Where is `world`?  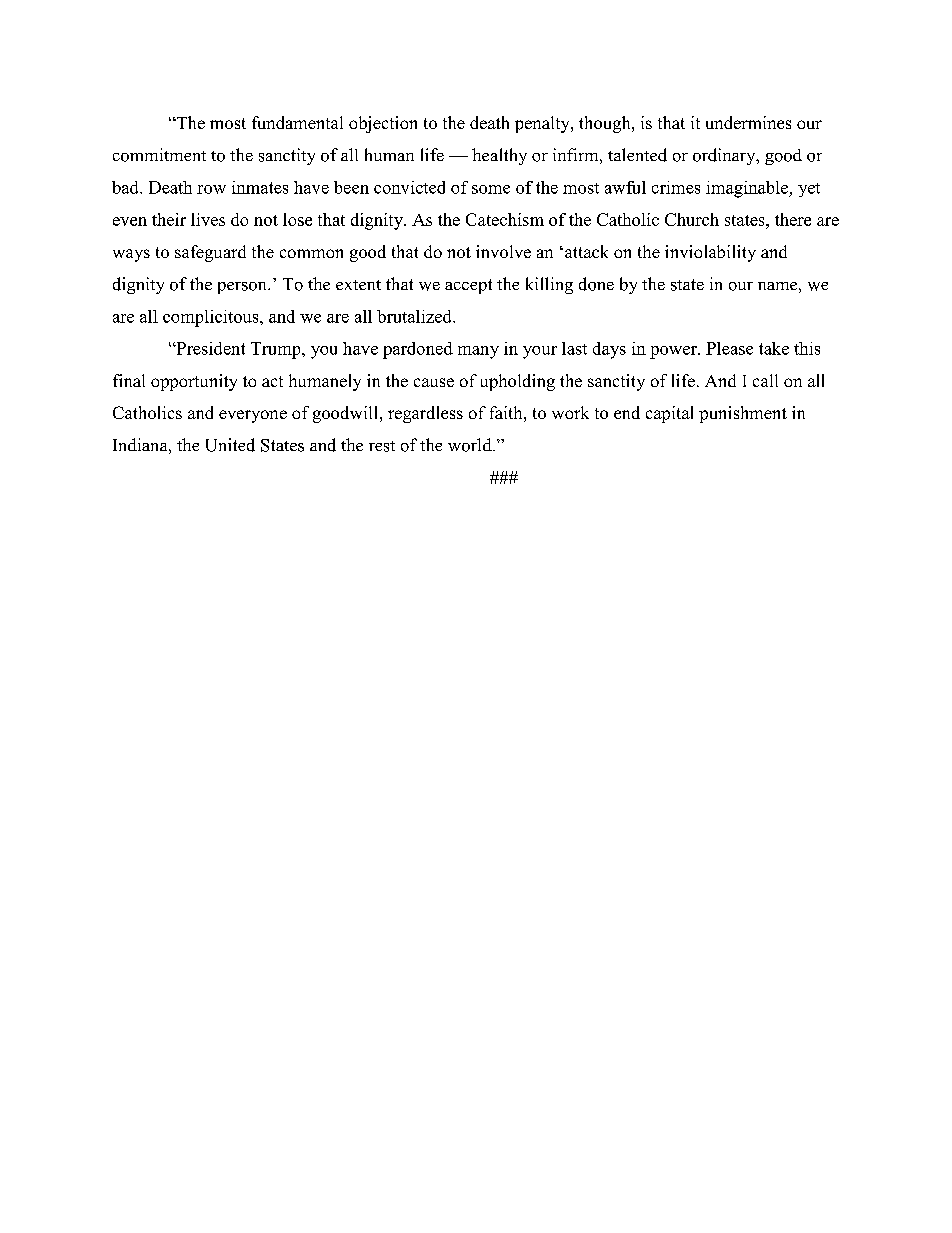 world is located at coordinates (471, 445).
